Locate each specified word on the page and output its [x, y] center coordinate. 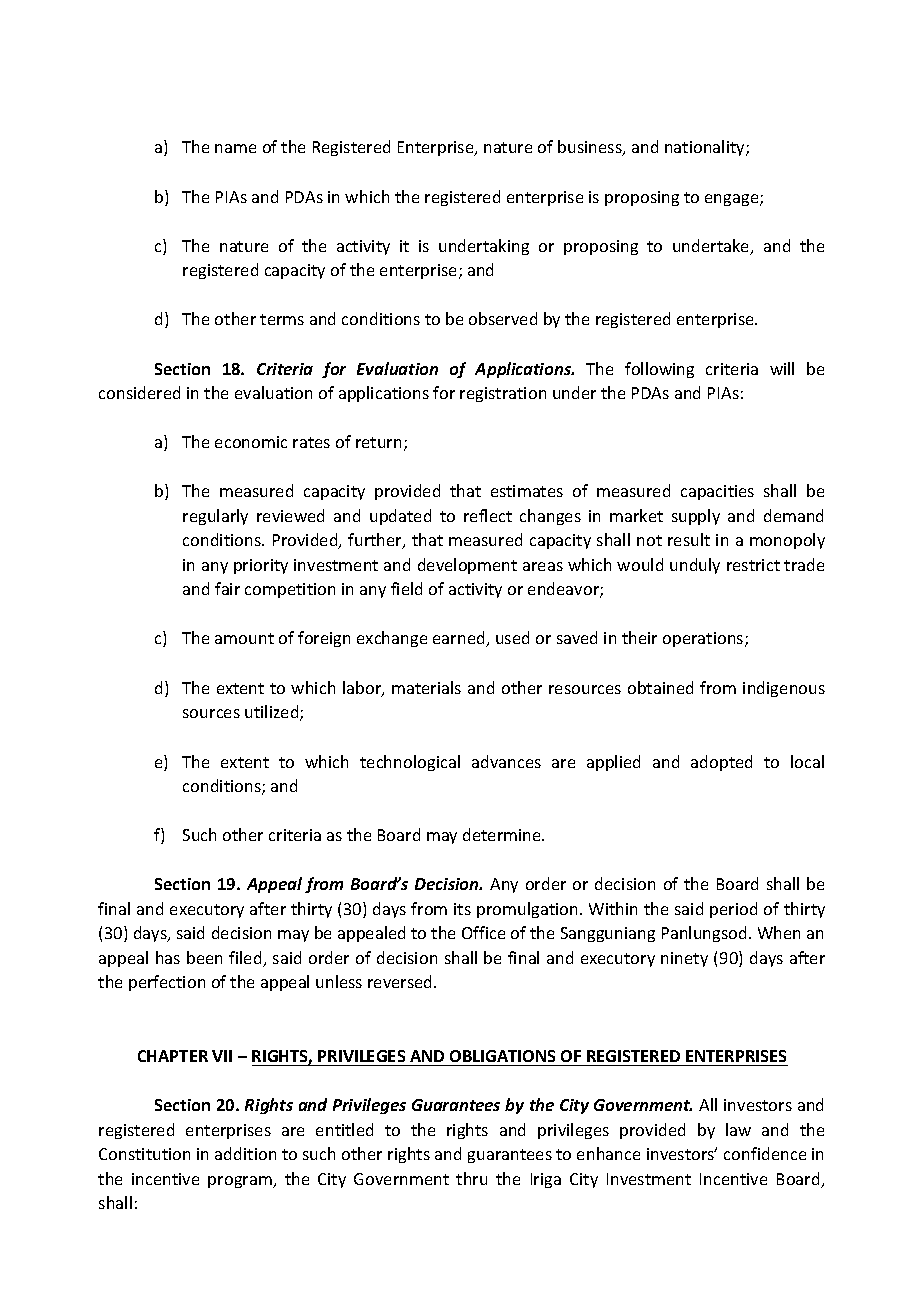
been [204, 957]
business [591, 148]
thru [471, 1178]
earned [460, 639]
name [235, 148]
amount [244, 638]
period [733, 910]
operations [704, 639]
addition [245, 1153]
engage [733, 200]
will [782, 368]
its [462, 909]
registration [503, 394]
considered [139, 392]
